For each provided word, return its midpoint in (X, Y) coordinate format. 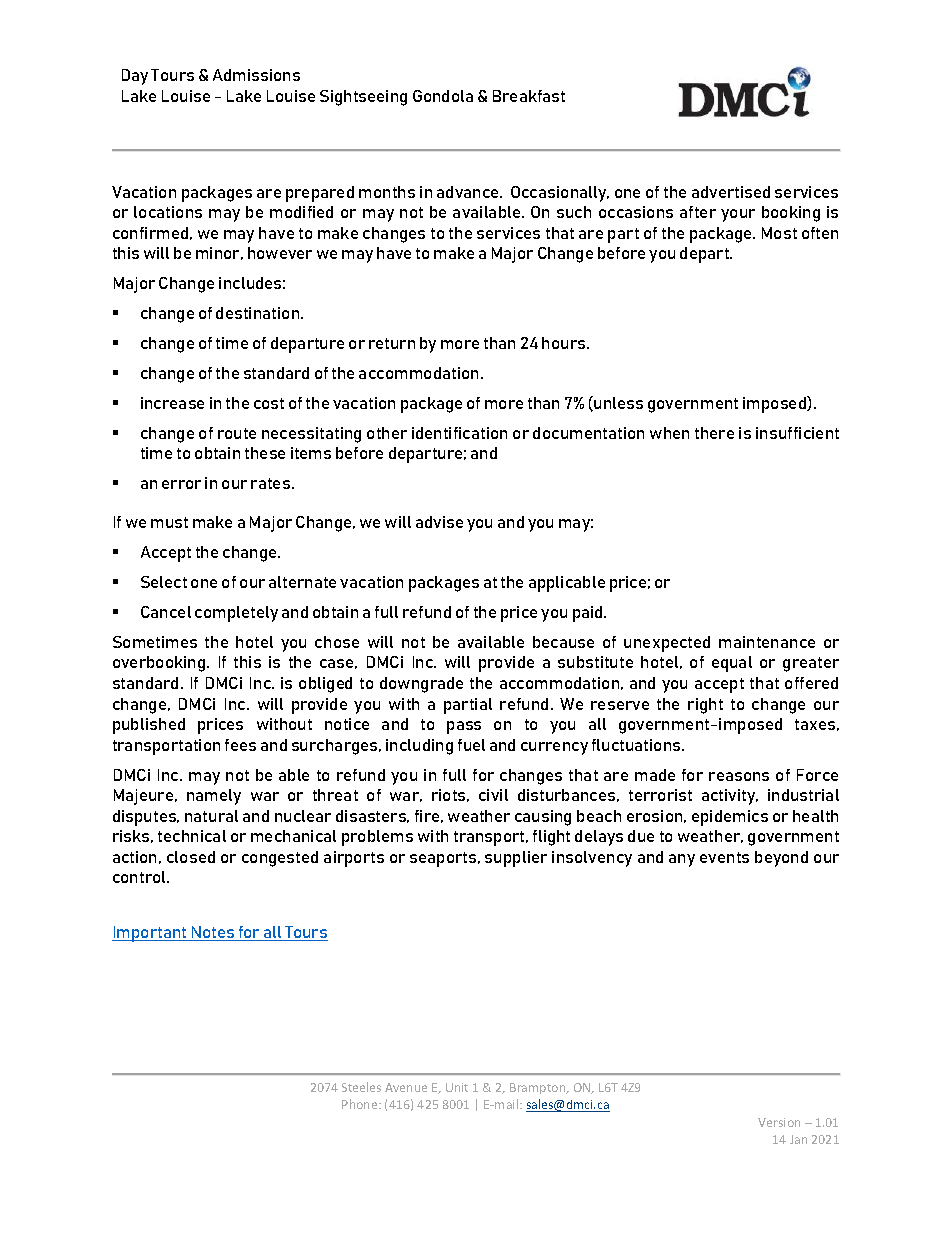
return (392, 343)
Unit (457, 1087)
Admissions (256, 75)
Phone (361, 1104)
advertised (731, 192)
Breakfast (529, 96)
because (563, 642)
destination (259, 313)
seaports (444, 859)
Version (779, 1122)
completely (236, 614)
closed (191, 857)
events (724, 857)
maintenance (767, 642)
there (714, 433)
